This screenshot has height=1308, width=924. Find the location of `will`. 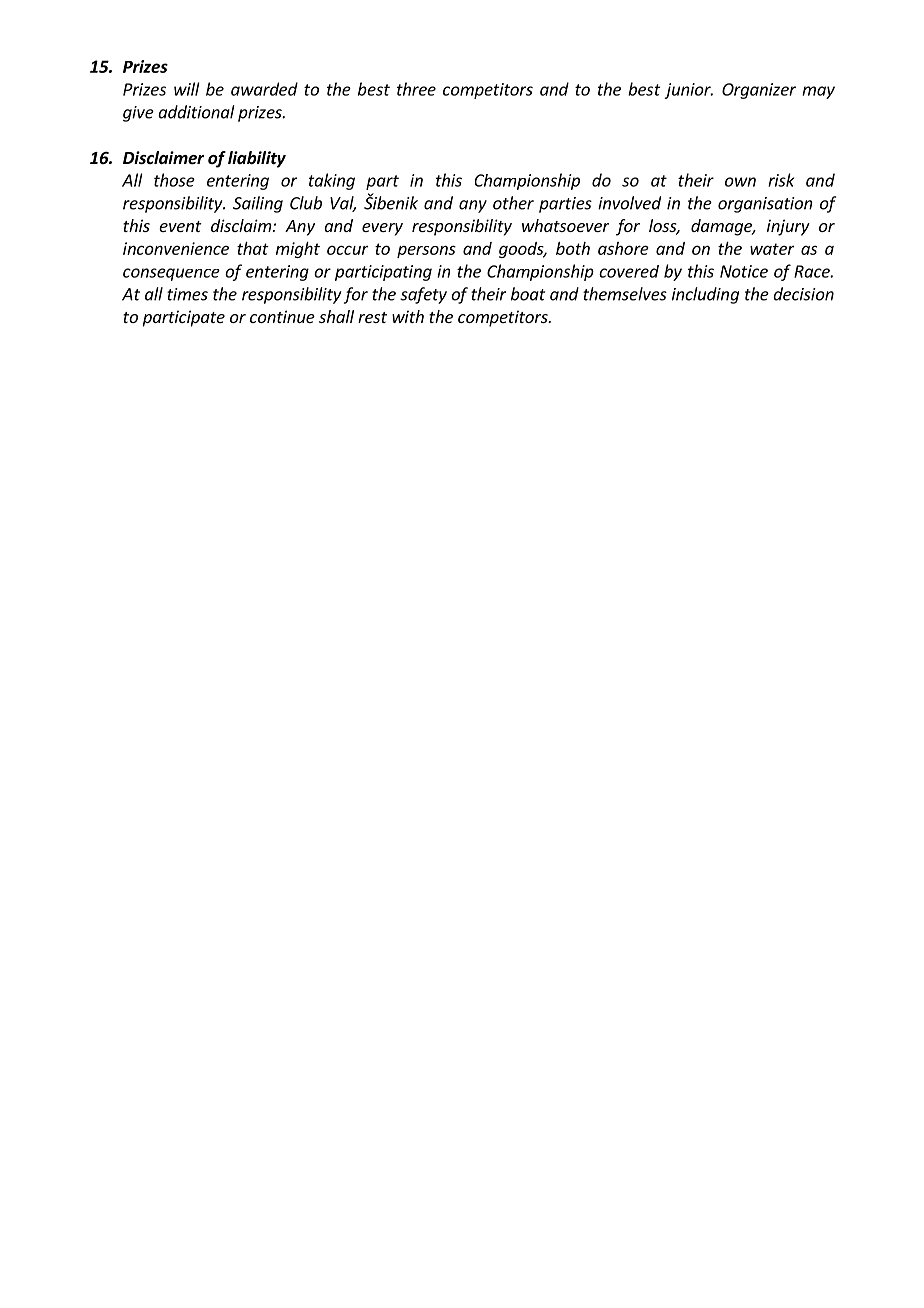

will is located at coordinates (187, 89).
